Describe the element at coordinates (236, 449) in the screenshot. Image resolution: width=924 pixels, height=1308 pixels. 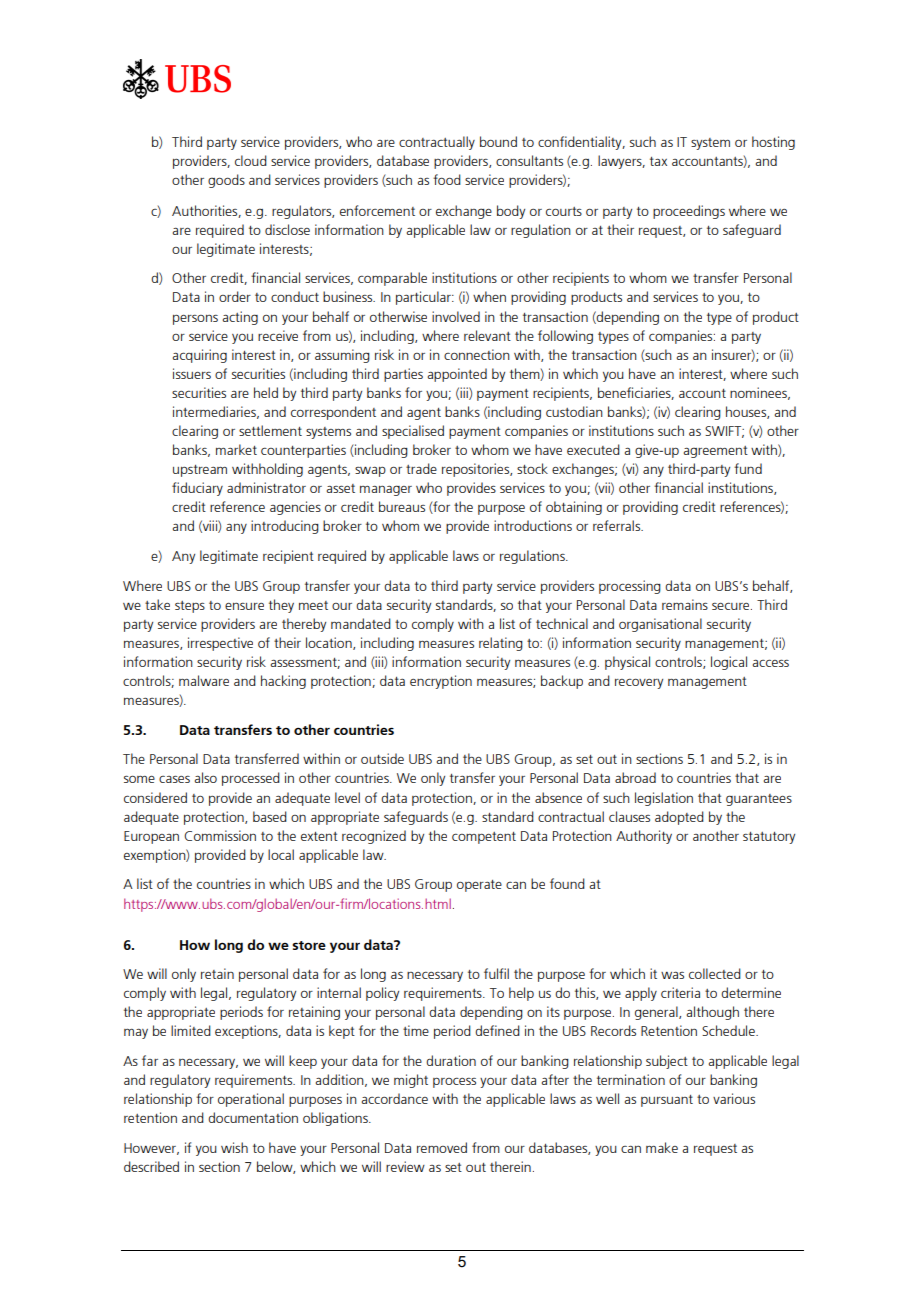
I see `market` at that location.
